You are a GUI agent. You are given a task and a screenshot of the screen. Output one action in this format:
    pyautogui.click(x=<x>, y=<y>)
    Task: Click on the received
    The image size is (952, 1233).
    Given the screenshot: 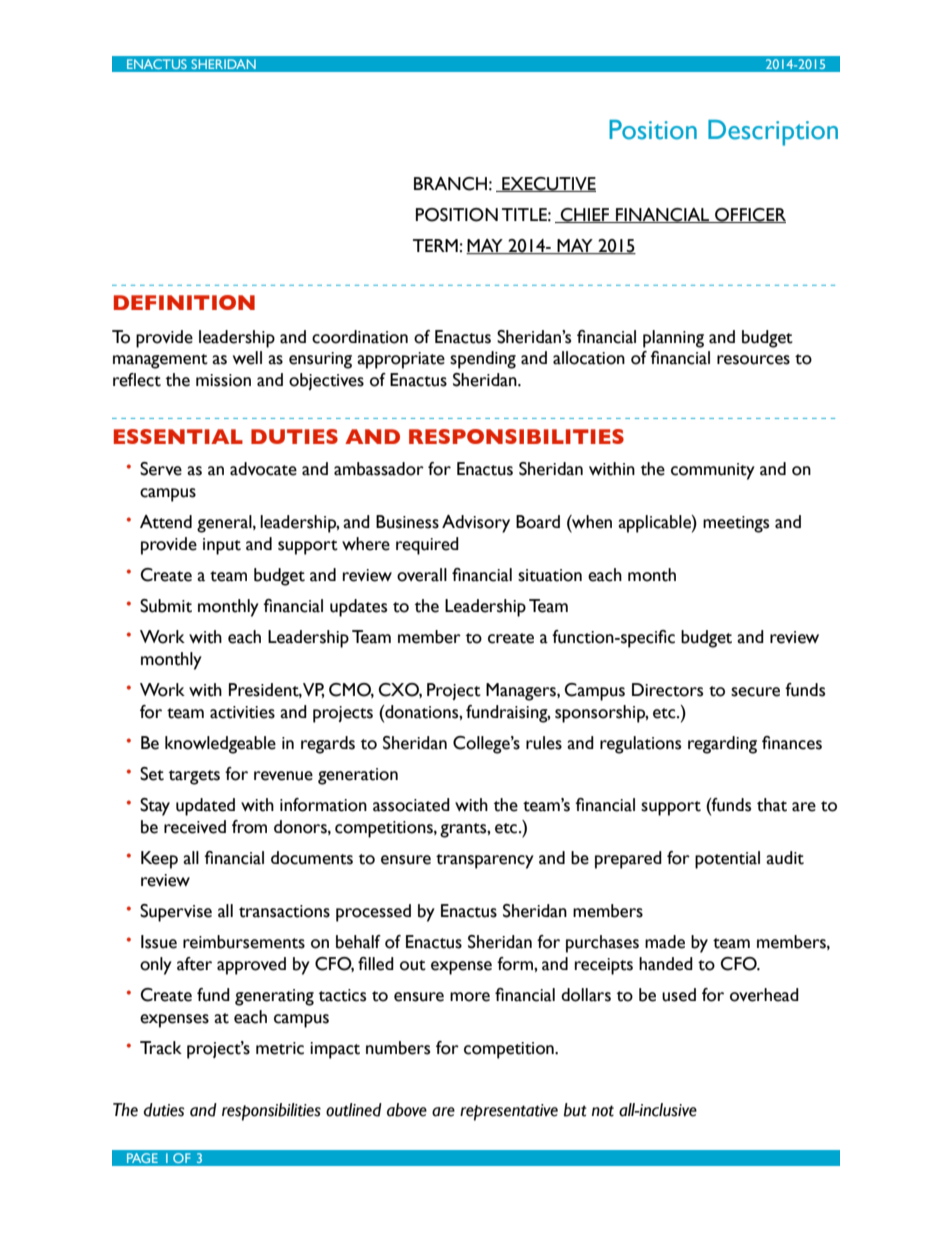 What is the action you would take?
    pyautogui.click(x=195, y=827)
